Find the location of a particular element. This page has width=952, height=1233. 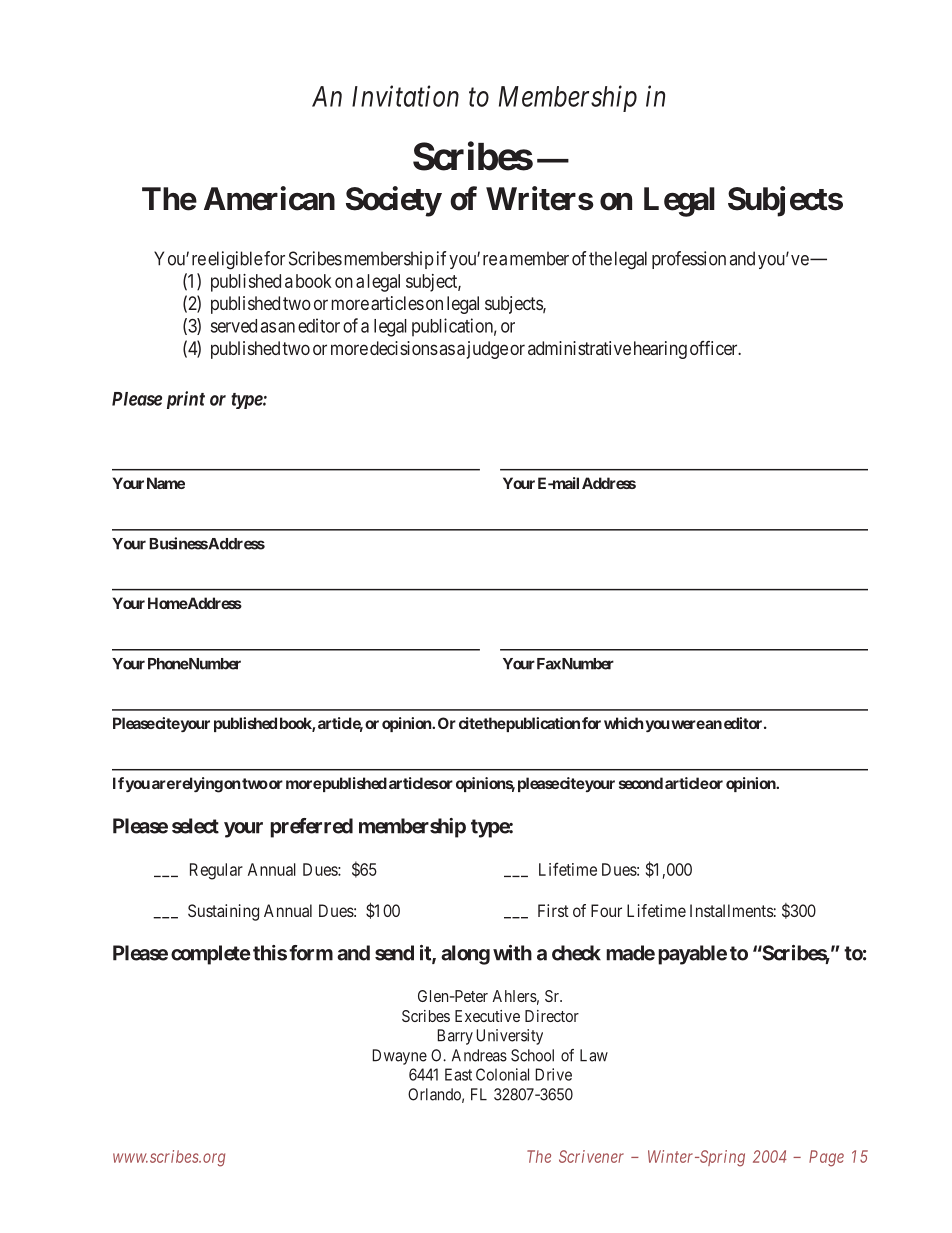

American is located at coordinates (269, 198).
